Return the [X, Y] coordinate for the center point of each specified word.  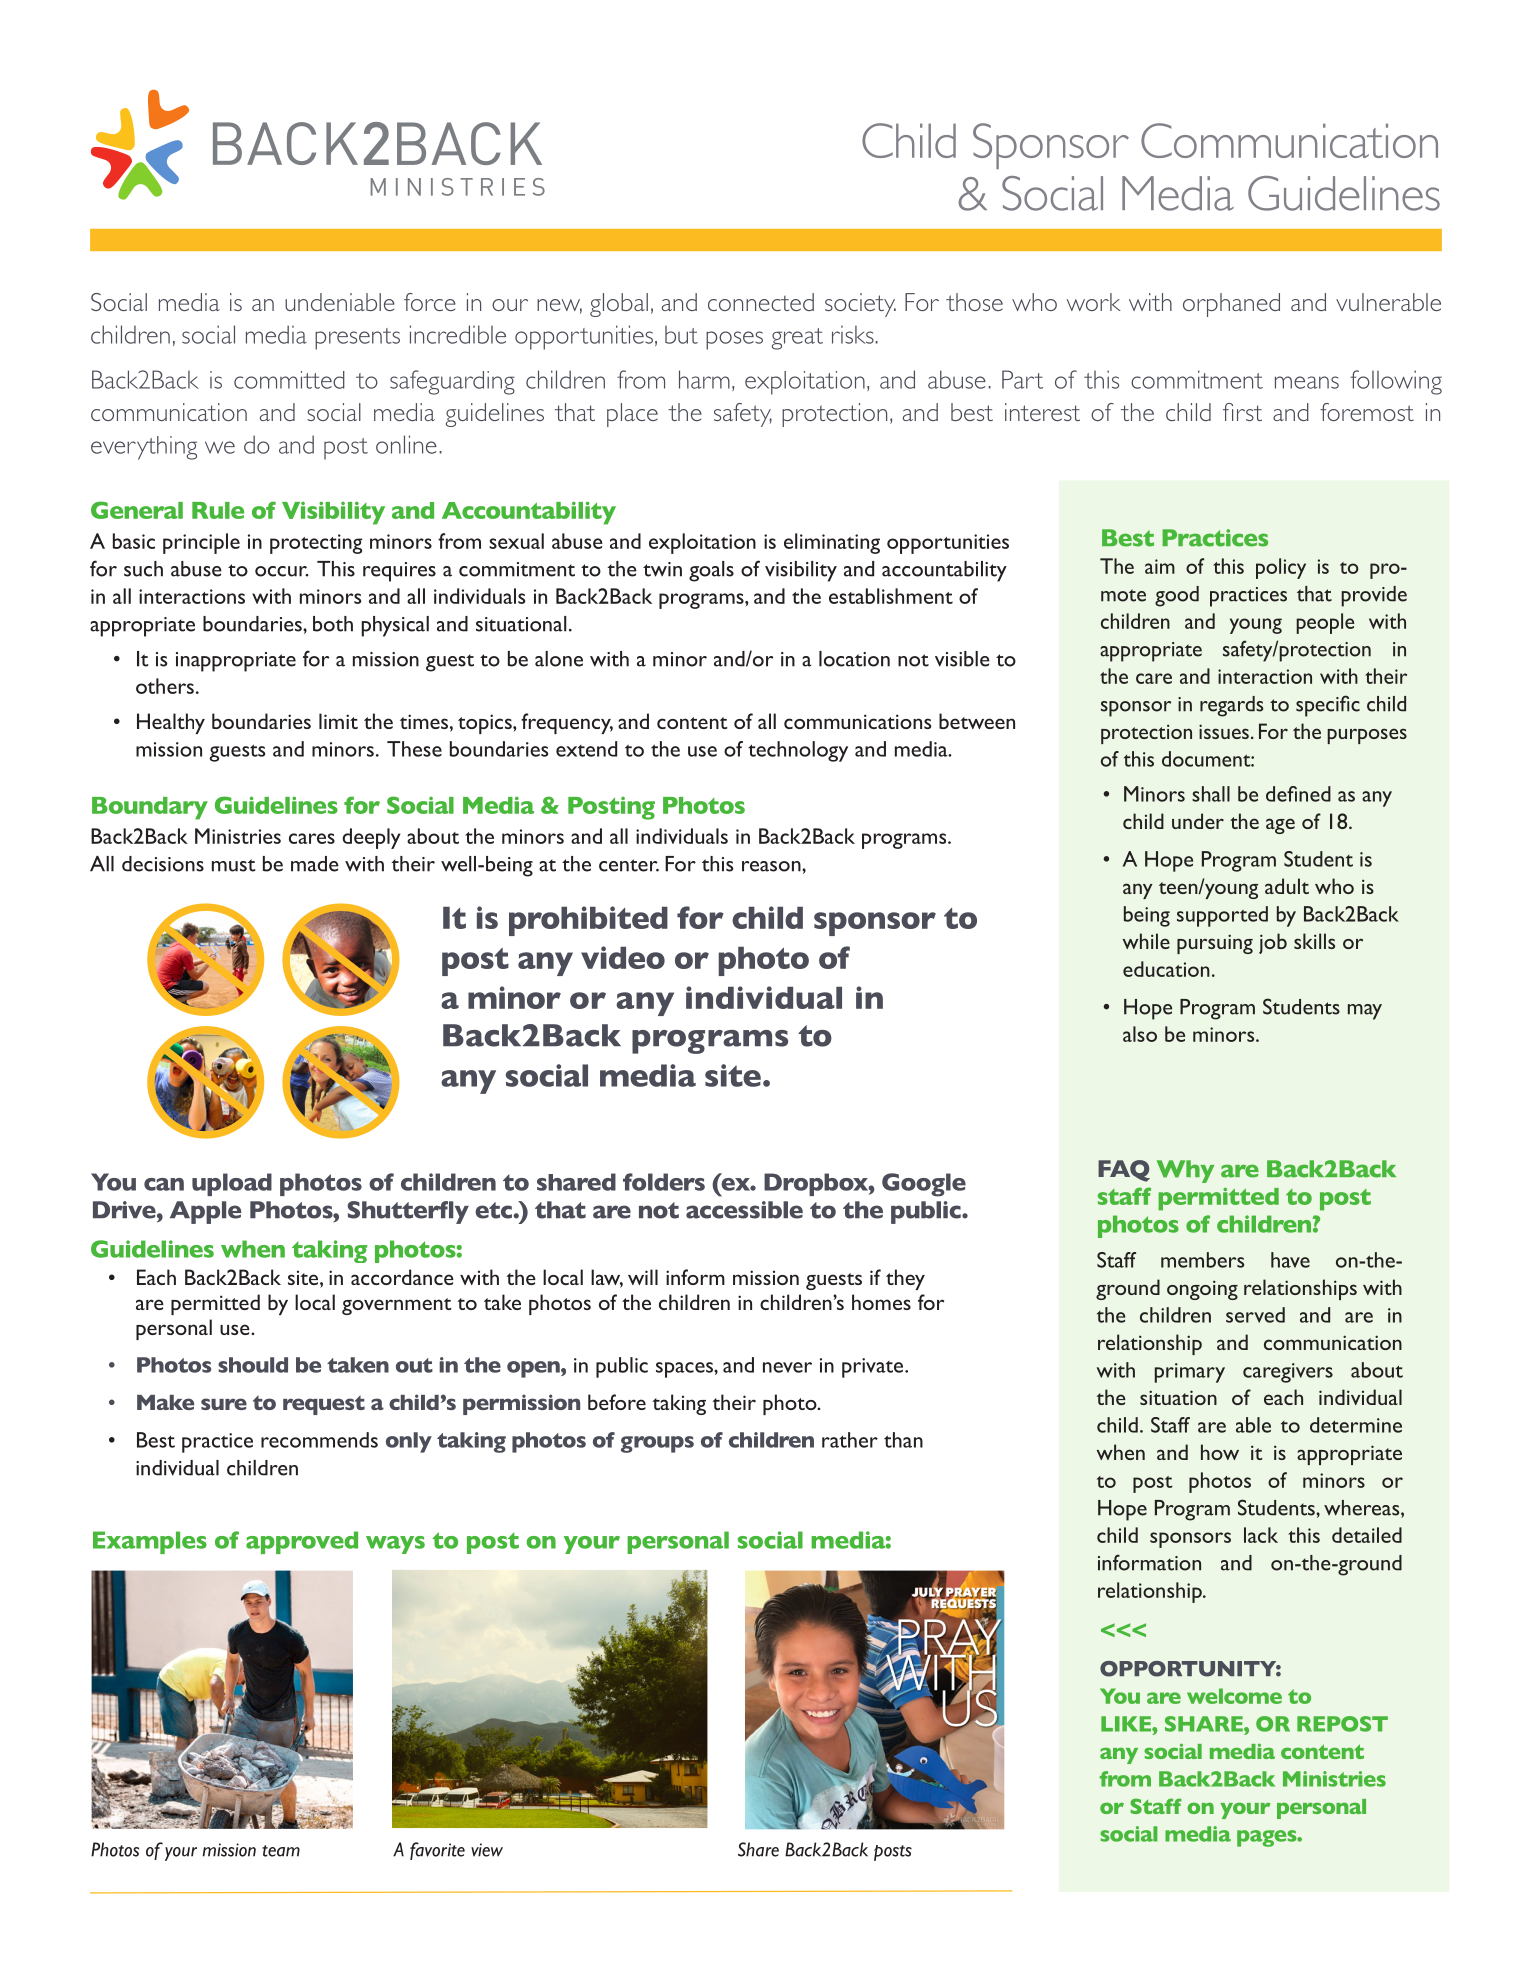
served [1255, 1315]
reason [772, 866]
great [797, 339]
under [1198, 821]
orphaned [1231, 305]
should [253, 1365]
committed [289, 380]
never [787, 1367]
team [281, 1851]
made [315, 864]
